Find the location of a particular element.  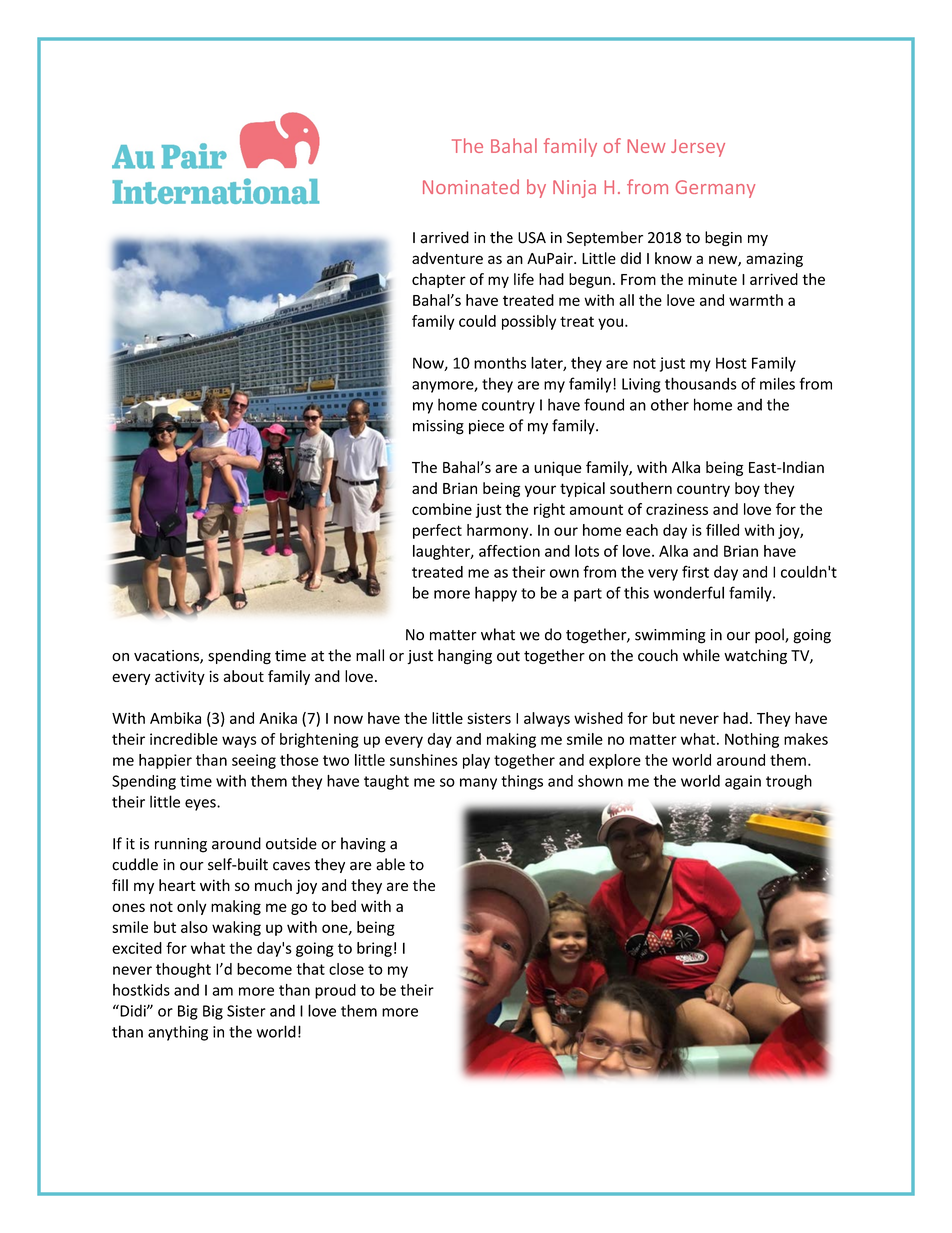

incredible is located at coordinates (184, 739).
